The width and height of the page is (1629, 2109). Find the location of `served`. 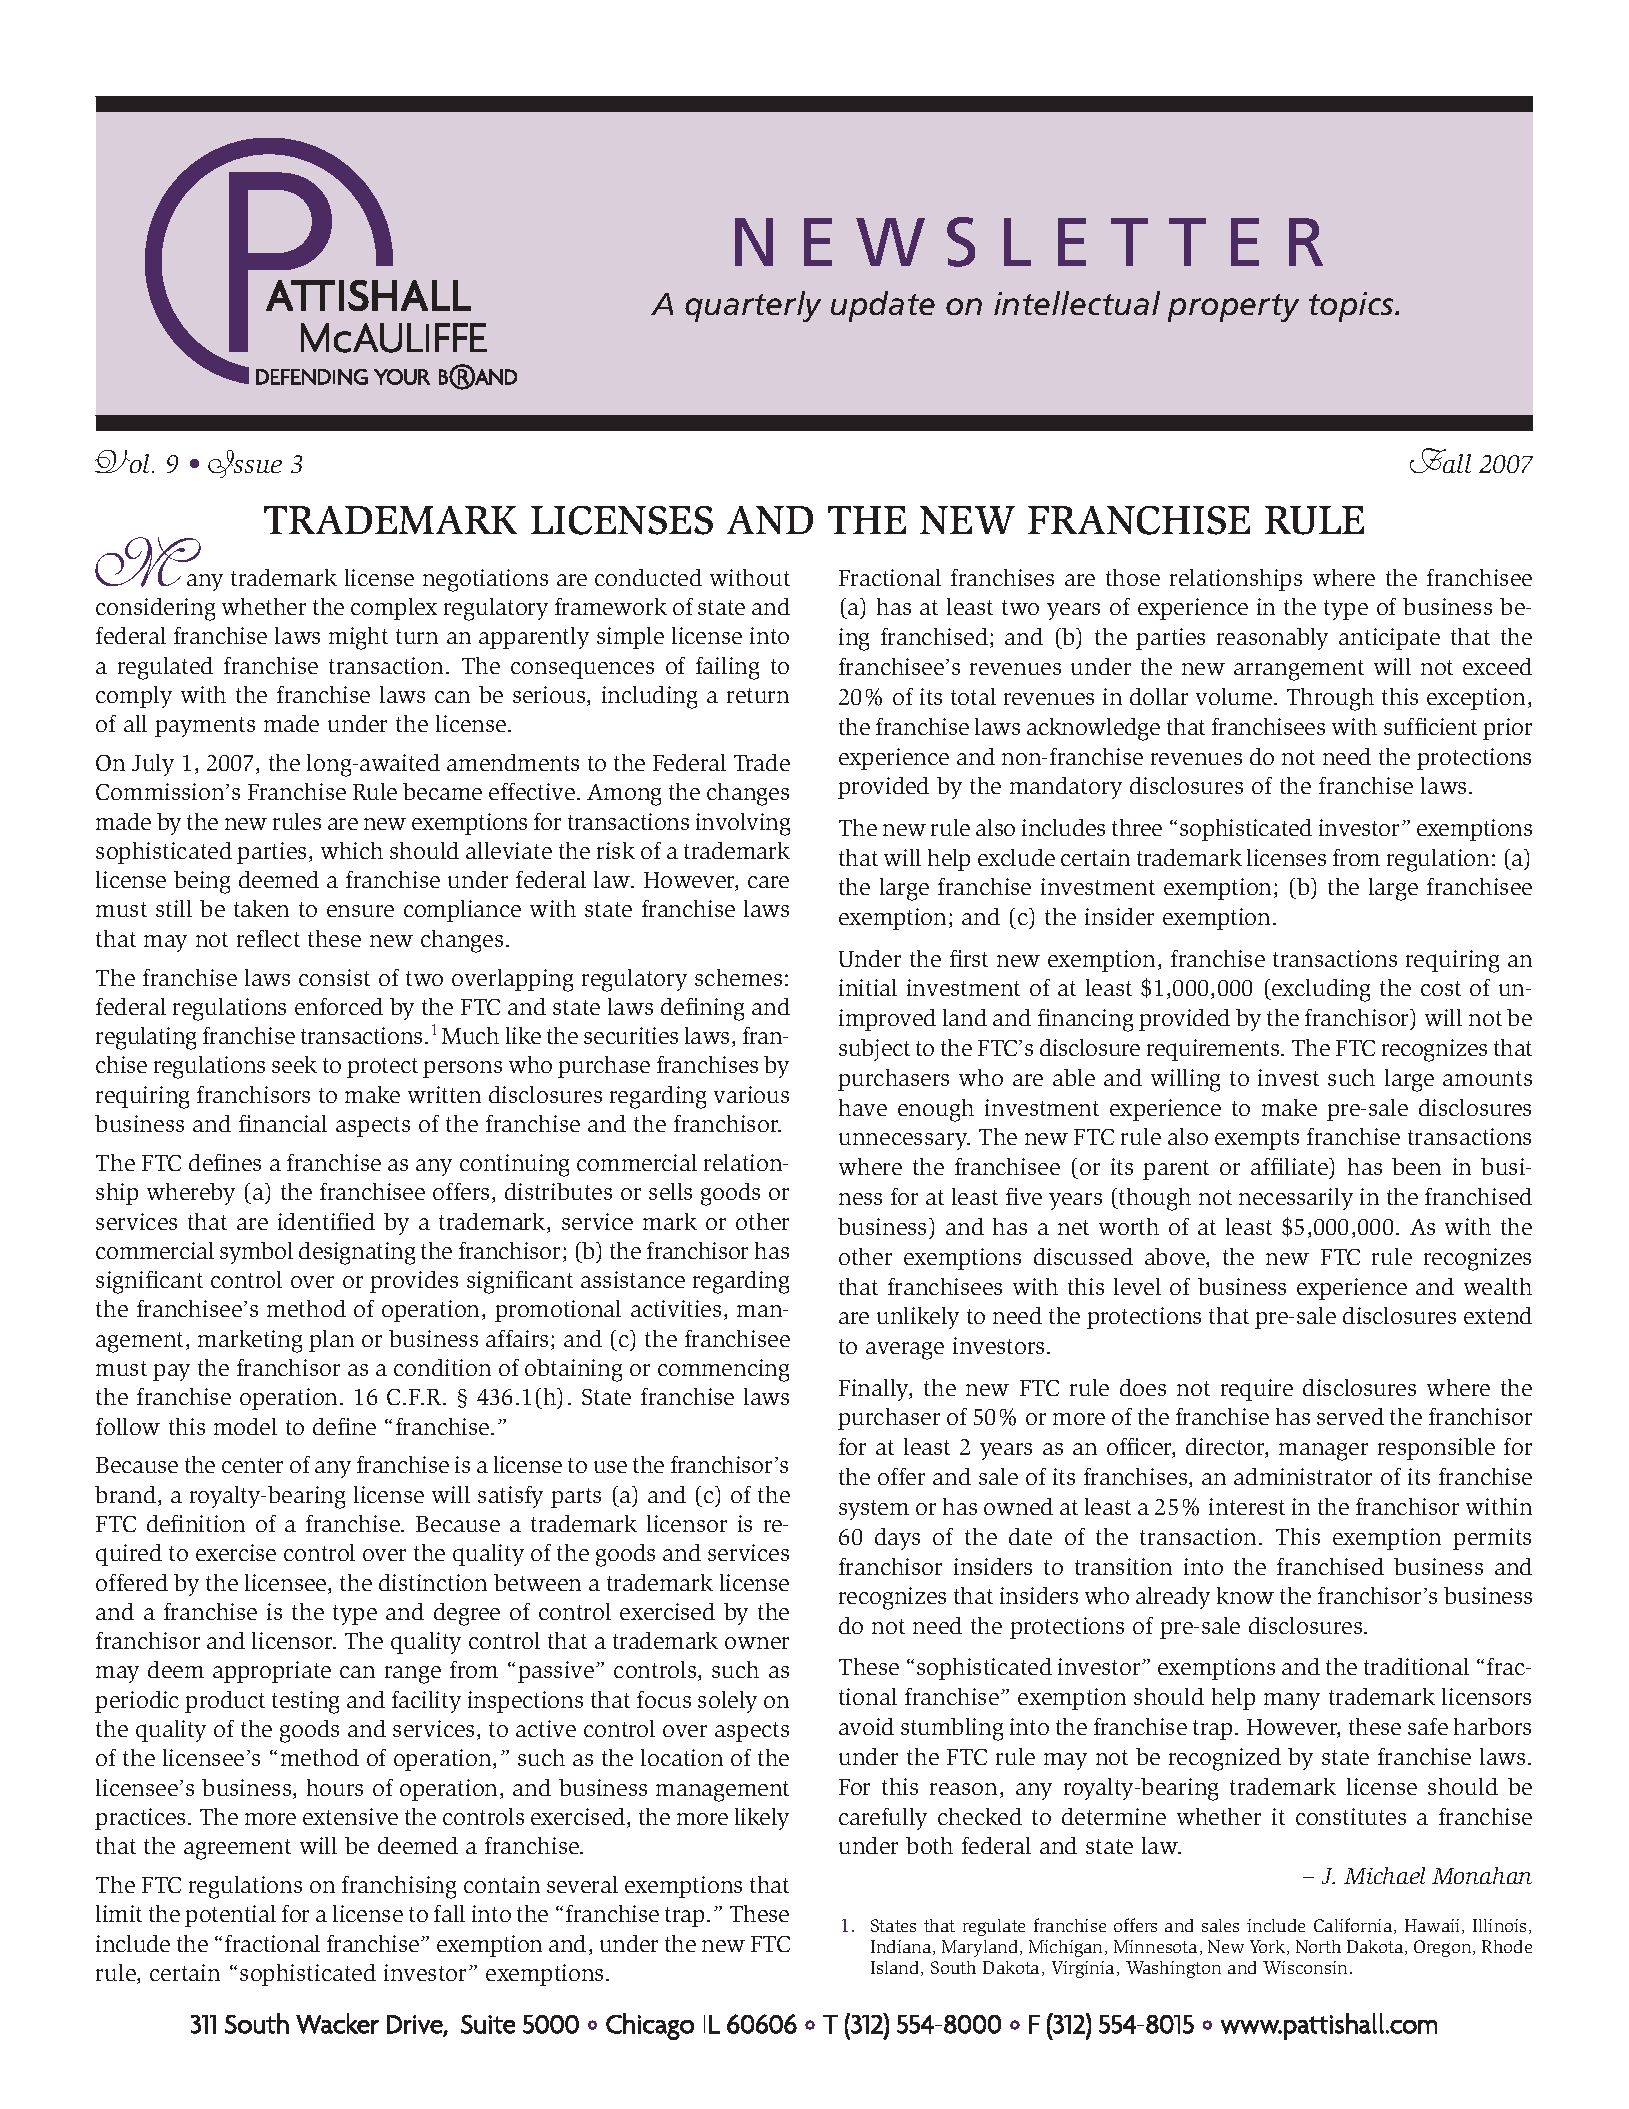

served is located at coordinates (1350, 1416).
